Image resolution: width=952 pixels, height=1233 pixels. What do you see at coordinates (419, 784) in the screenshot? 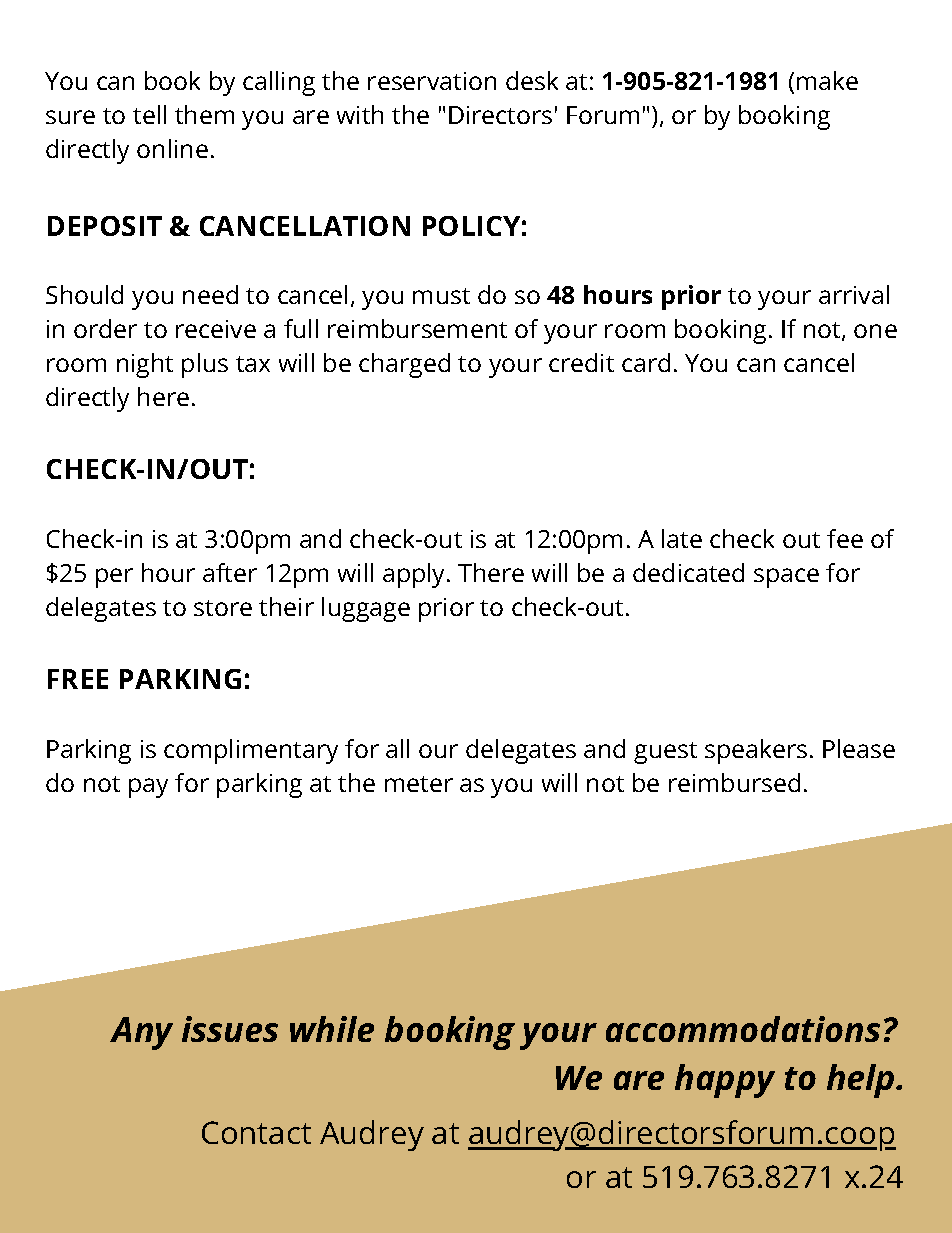
I see `meter` at bounding box center [419, 784].
